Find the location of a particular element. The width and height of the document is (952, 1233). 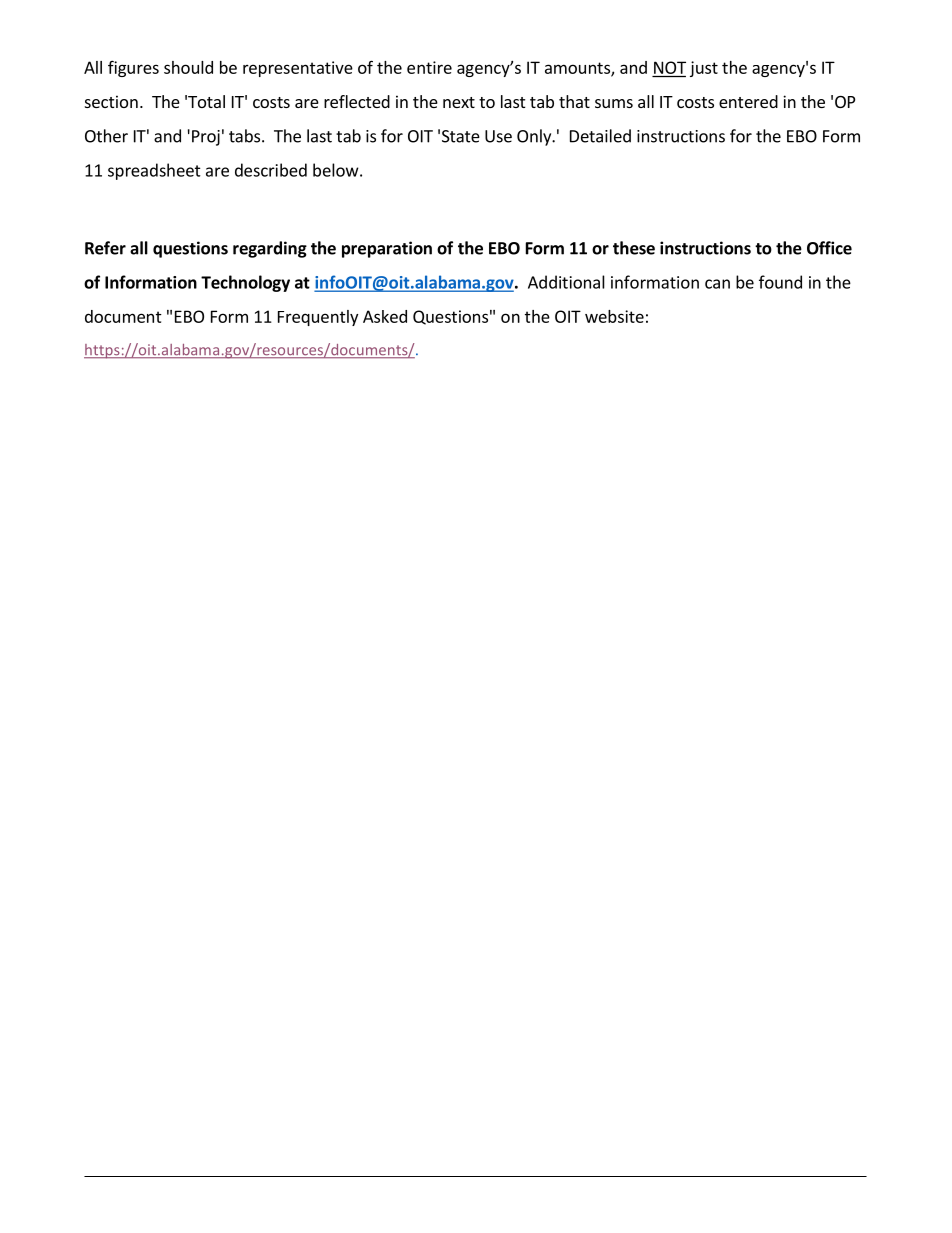

entire is located at coordinates (429, 67).
